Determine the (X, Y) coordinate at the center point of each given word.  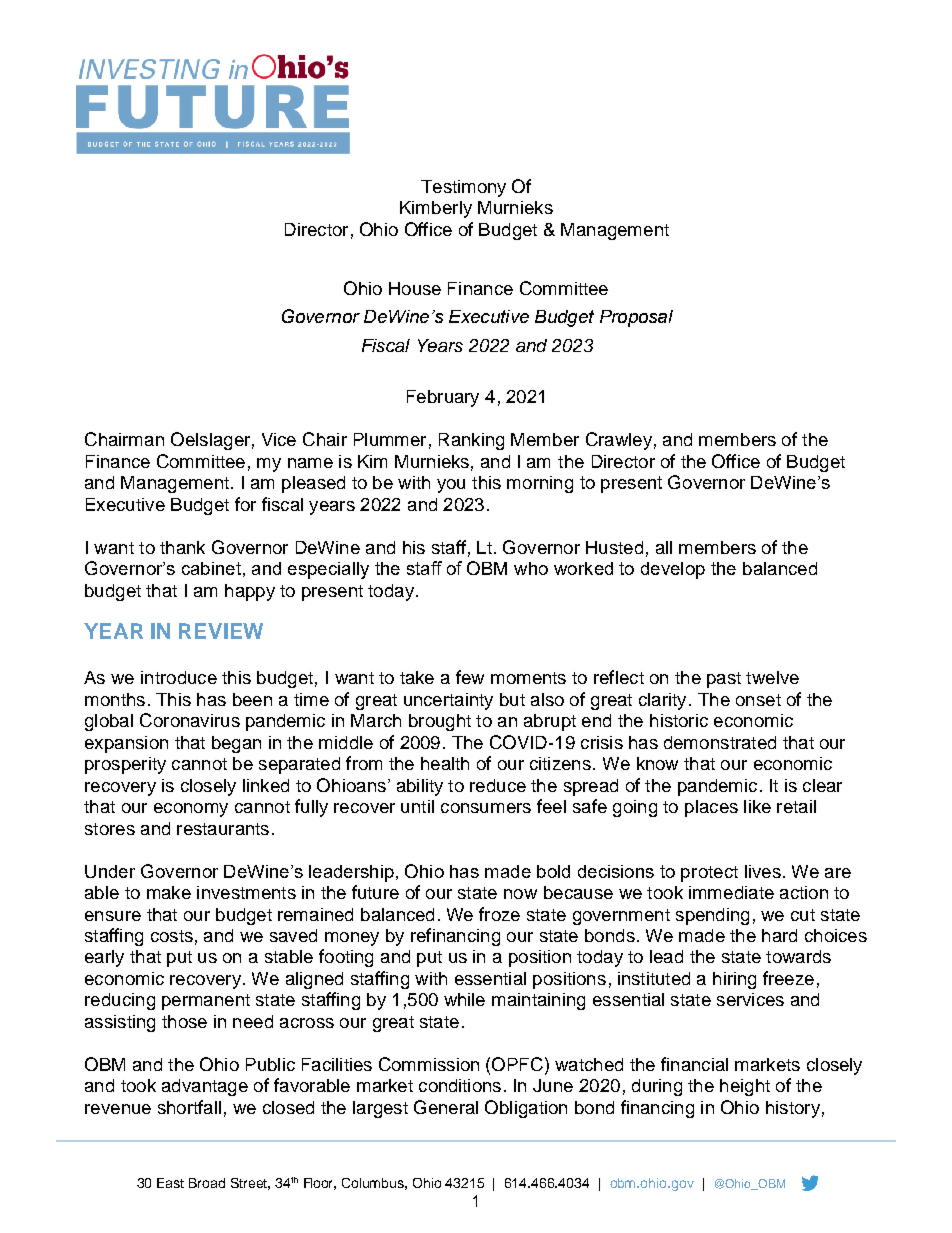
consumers (486, 808)
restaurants (223, 829)
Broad (207, 1183)
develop (673, 570)
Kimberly (436, 209)
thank (182, 547)
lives (763, 871)
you (451, 486)
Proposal (636, 318)
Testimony (463, 188)
